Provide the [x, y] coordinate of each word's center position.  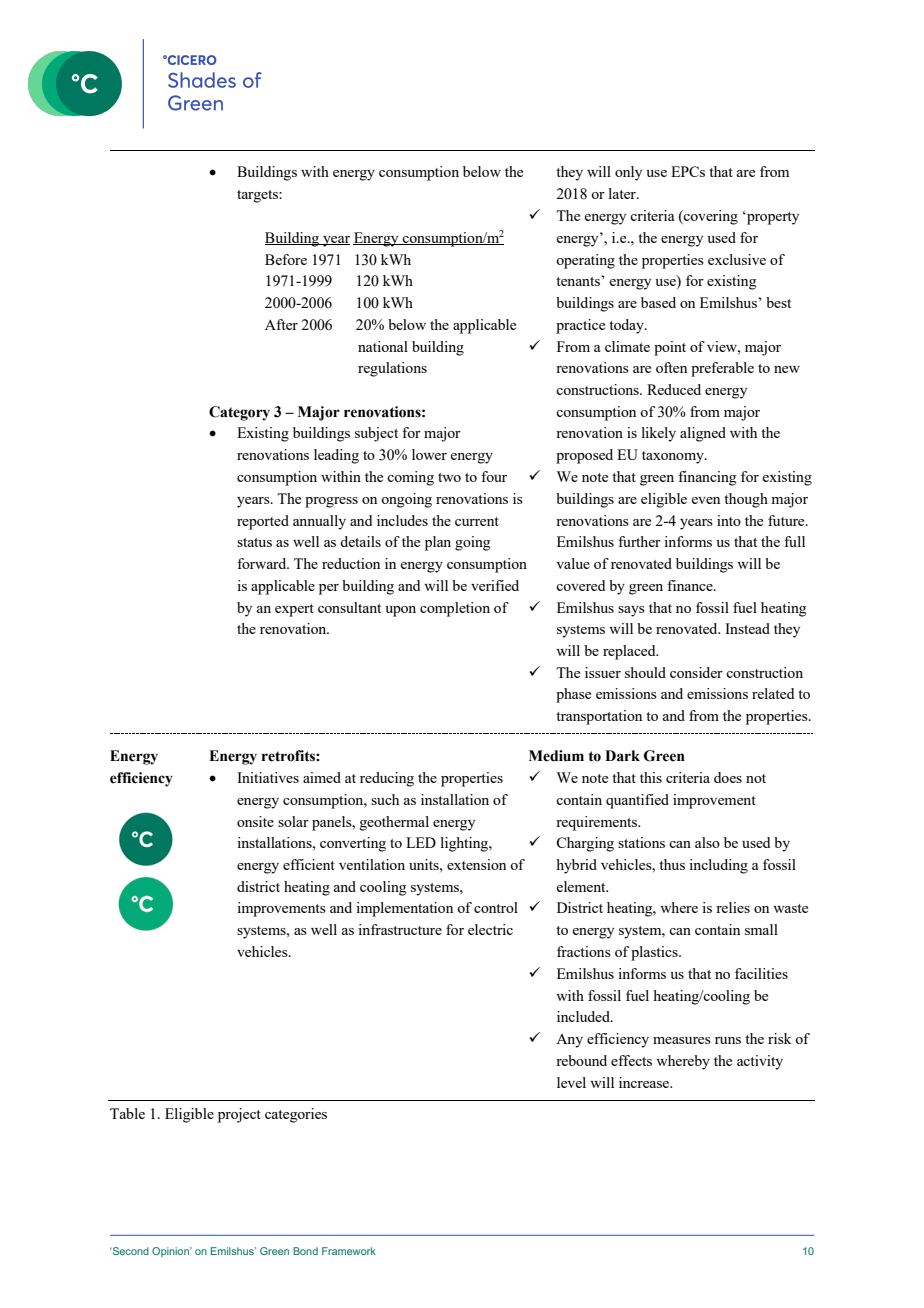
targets [258, 196]
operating [585, 261]
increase [645, 1082]
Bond [305, 1251]
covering [710, 217]
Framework [349, 1251]
